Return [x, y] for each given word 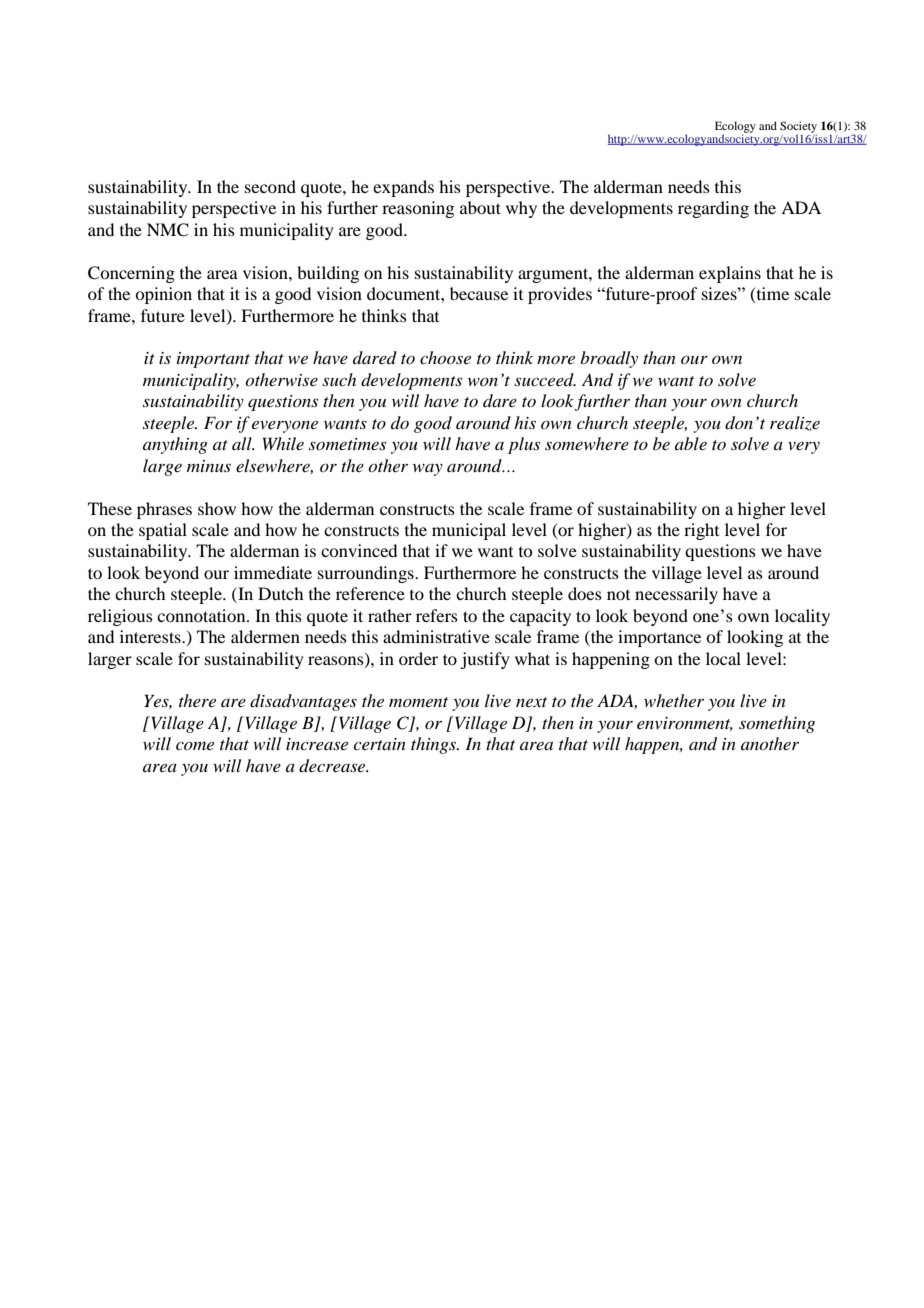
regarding [713, 209]
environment [685, 724]
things [435, 745]
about [480, 207]
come [195, 745]
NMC [168, 230]
